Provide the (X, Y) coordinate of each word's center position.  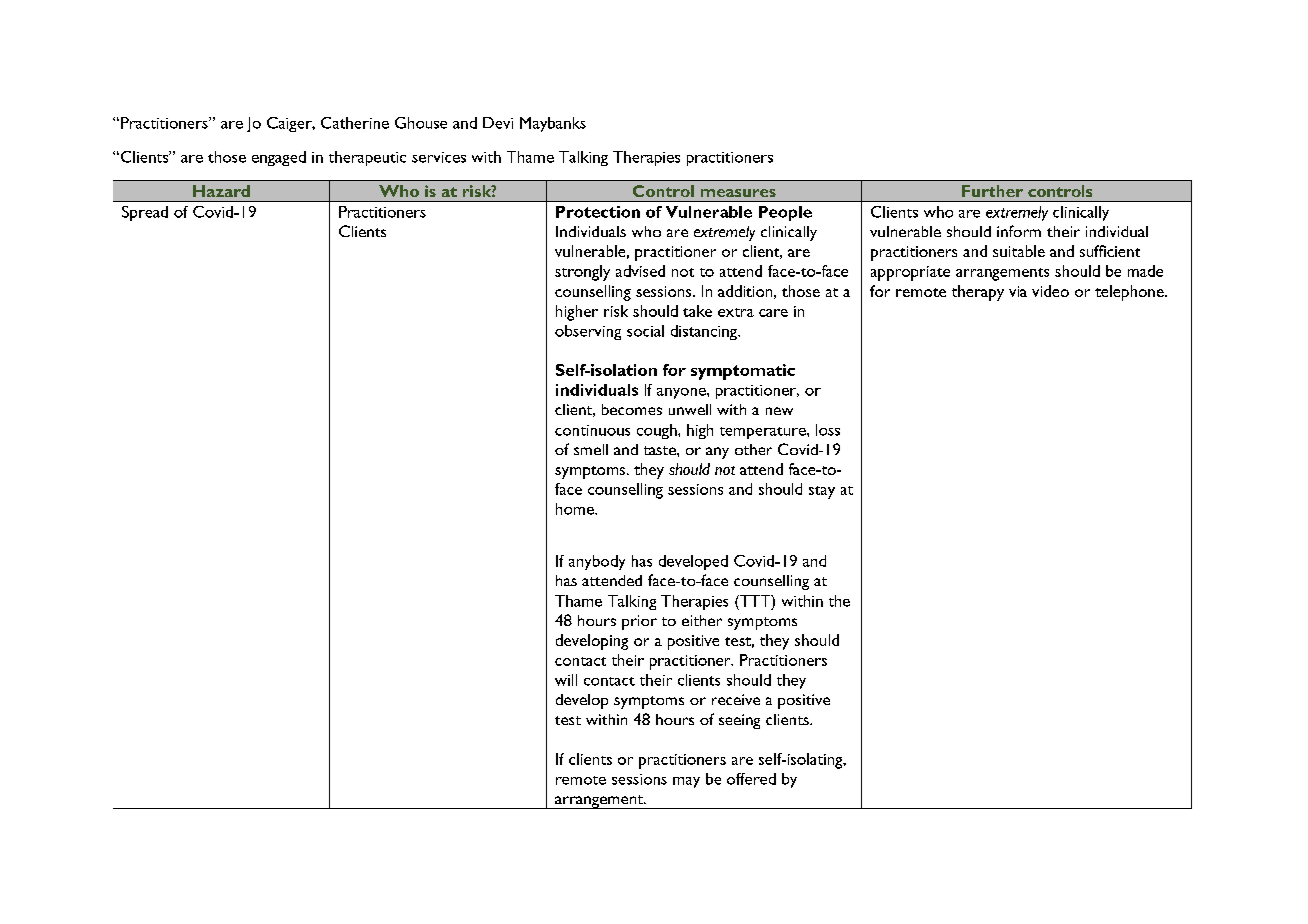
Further (992, 191)
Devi (498, 123)
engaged (279, 158)
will (566, 680)
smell (591, 449)
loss (828, 430)
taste (661, 450)
